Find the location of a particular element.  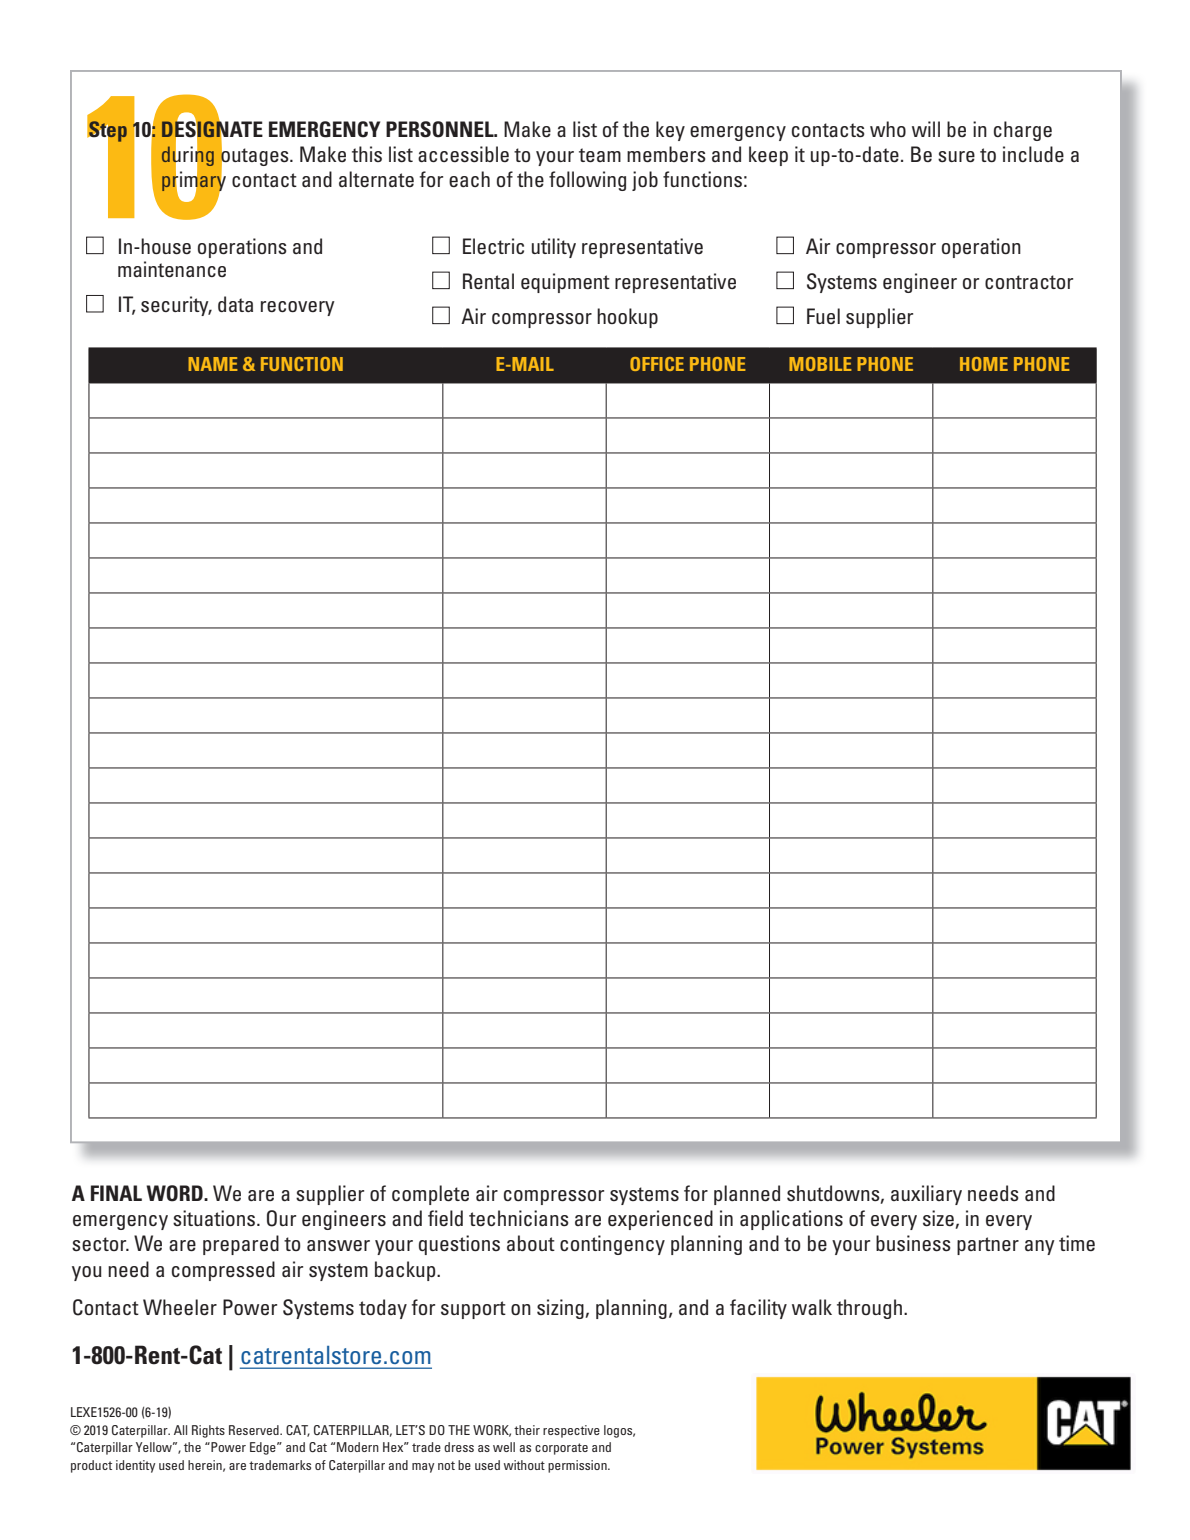

WORD is located at coordinates (175, 1193).
